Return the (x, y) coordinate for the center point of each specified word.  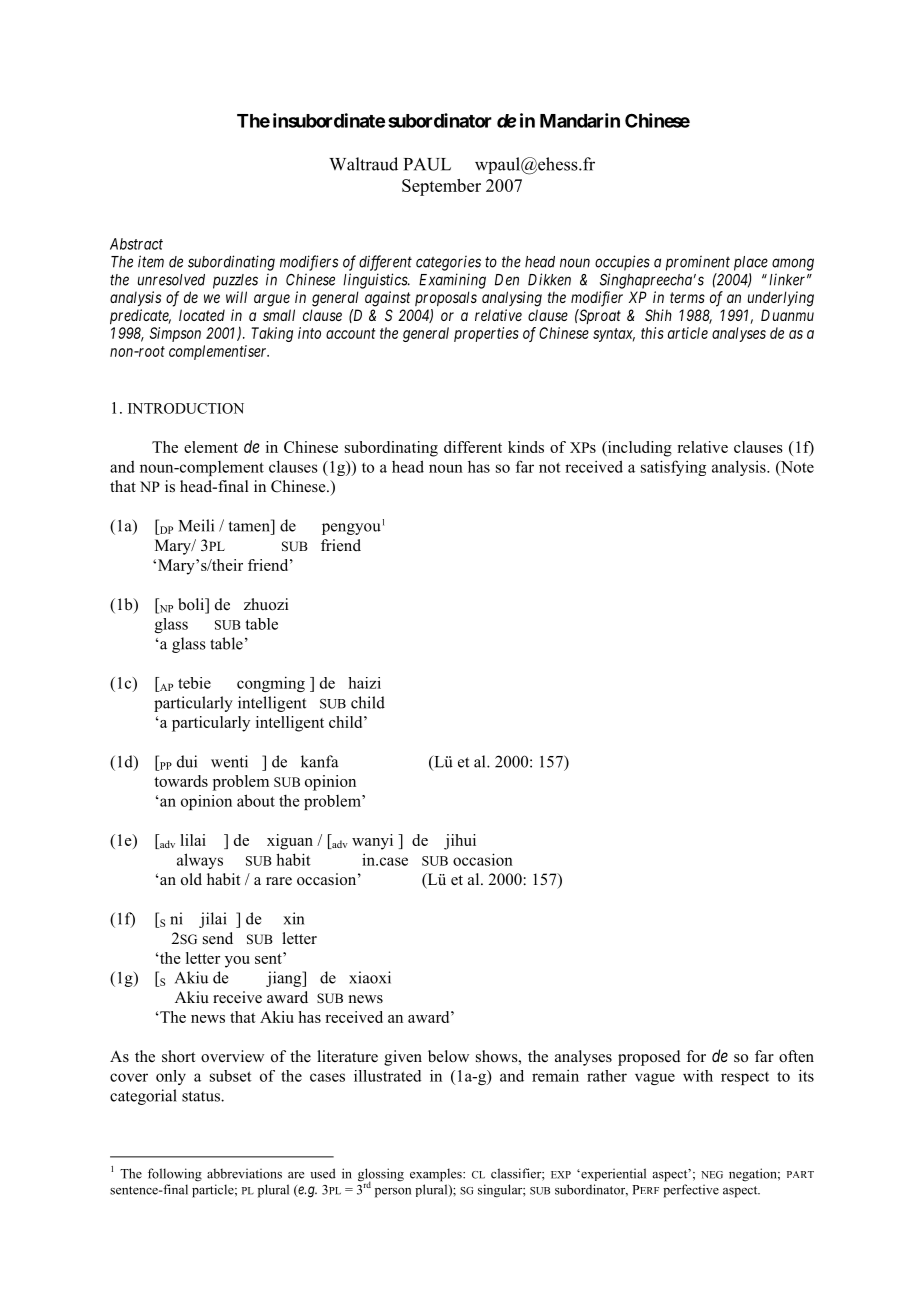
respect (745, 1078)
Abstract (136, 244)
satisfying (673, 468)
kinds (526, 447)
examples (437, 1175)
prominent (698, 263)
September (441, 187)
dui (187, 761)
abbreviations (244, 1173)
